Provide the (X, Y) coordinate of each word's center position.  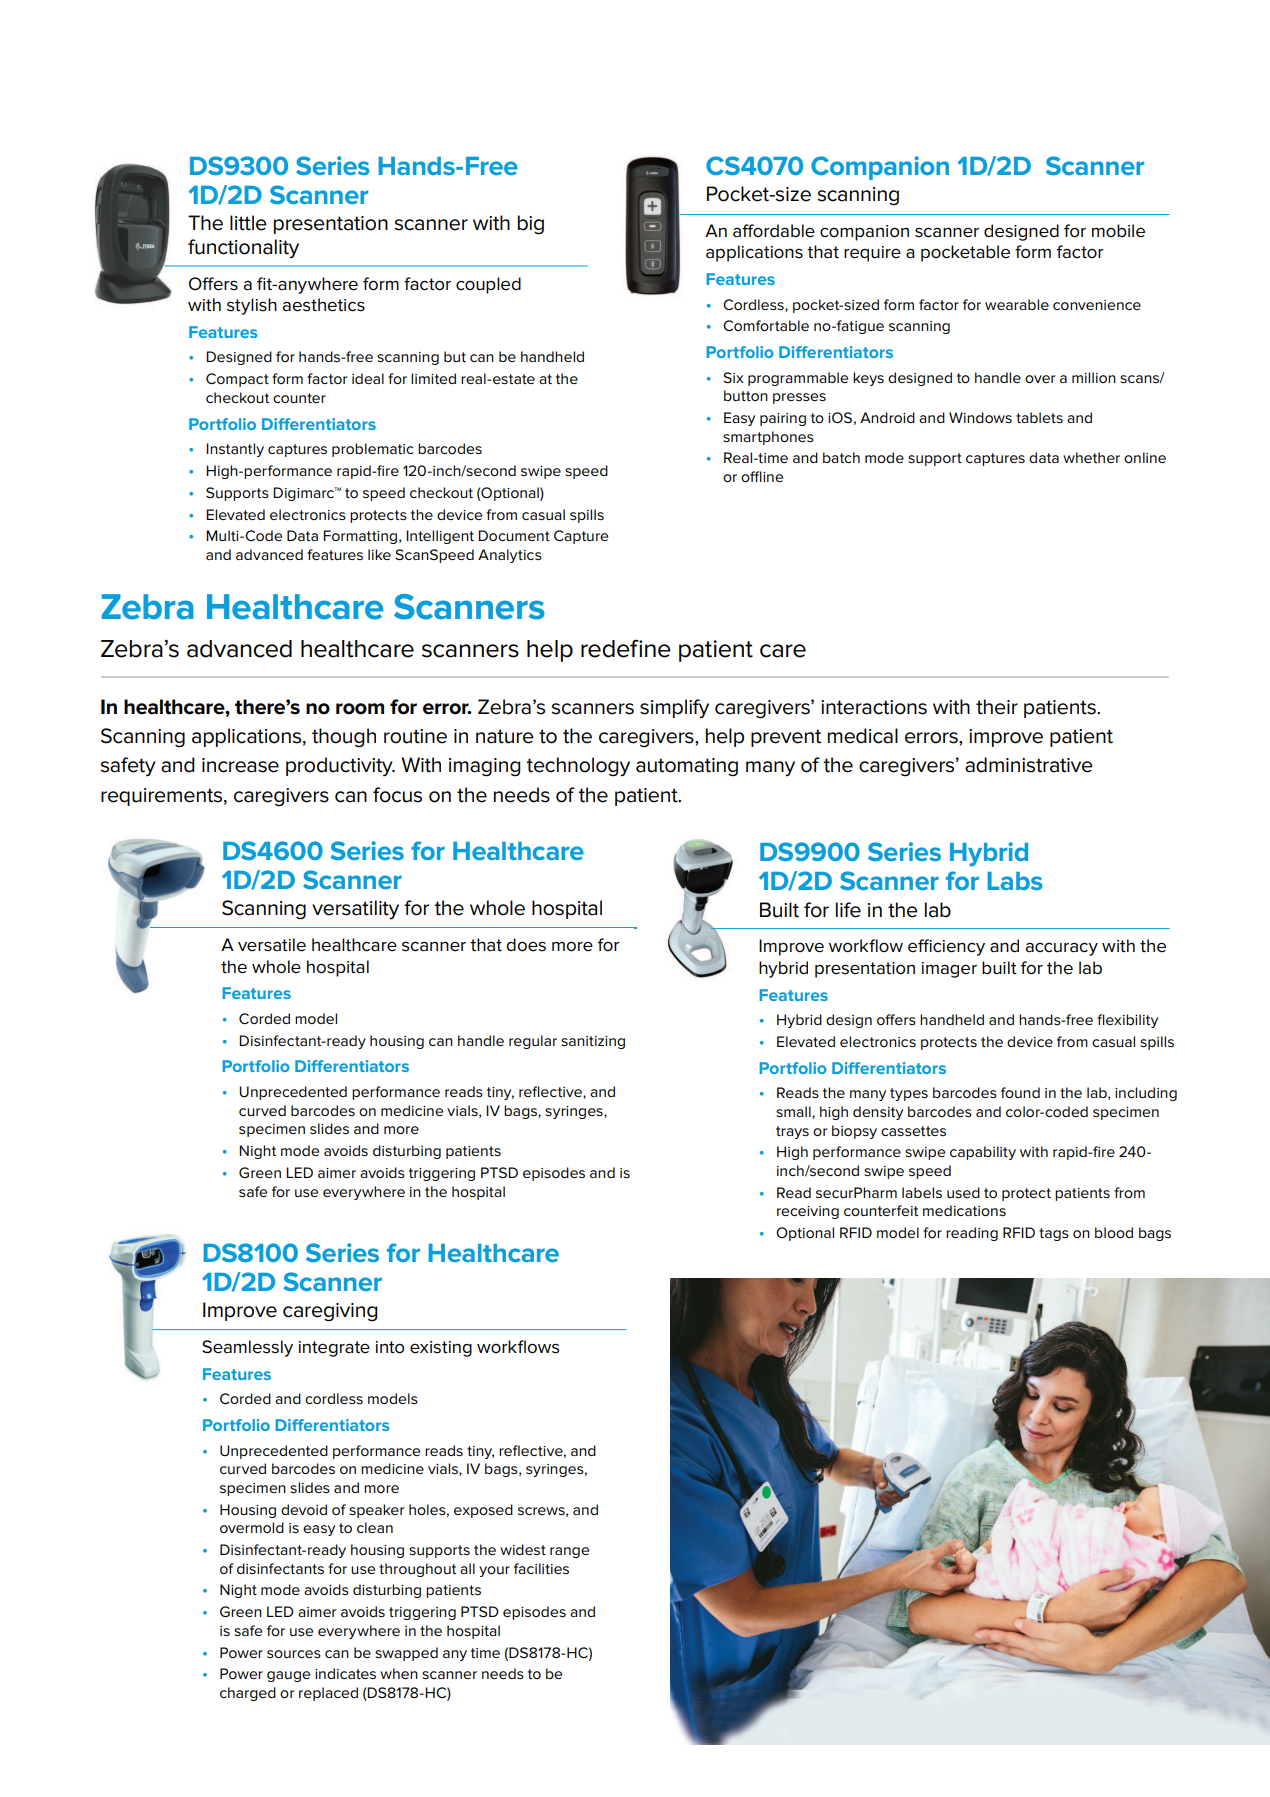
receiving (808, 1212)
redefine (626, 648)
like (379, 554)
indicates (345, 1673)
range (569, 1552)
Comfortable (766, 325)
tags (1054, 1234)
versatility (355, 910)
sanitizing (593, 1042)
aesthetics (323, 305)
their (997, 707)
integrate (334, 1349)
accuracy (1061, 949)
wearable (1017, 304)
